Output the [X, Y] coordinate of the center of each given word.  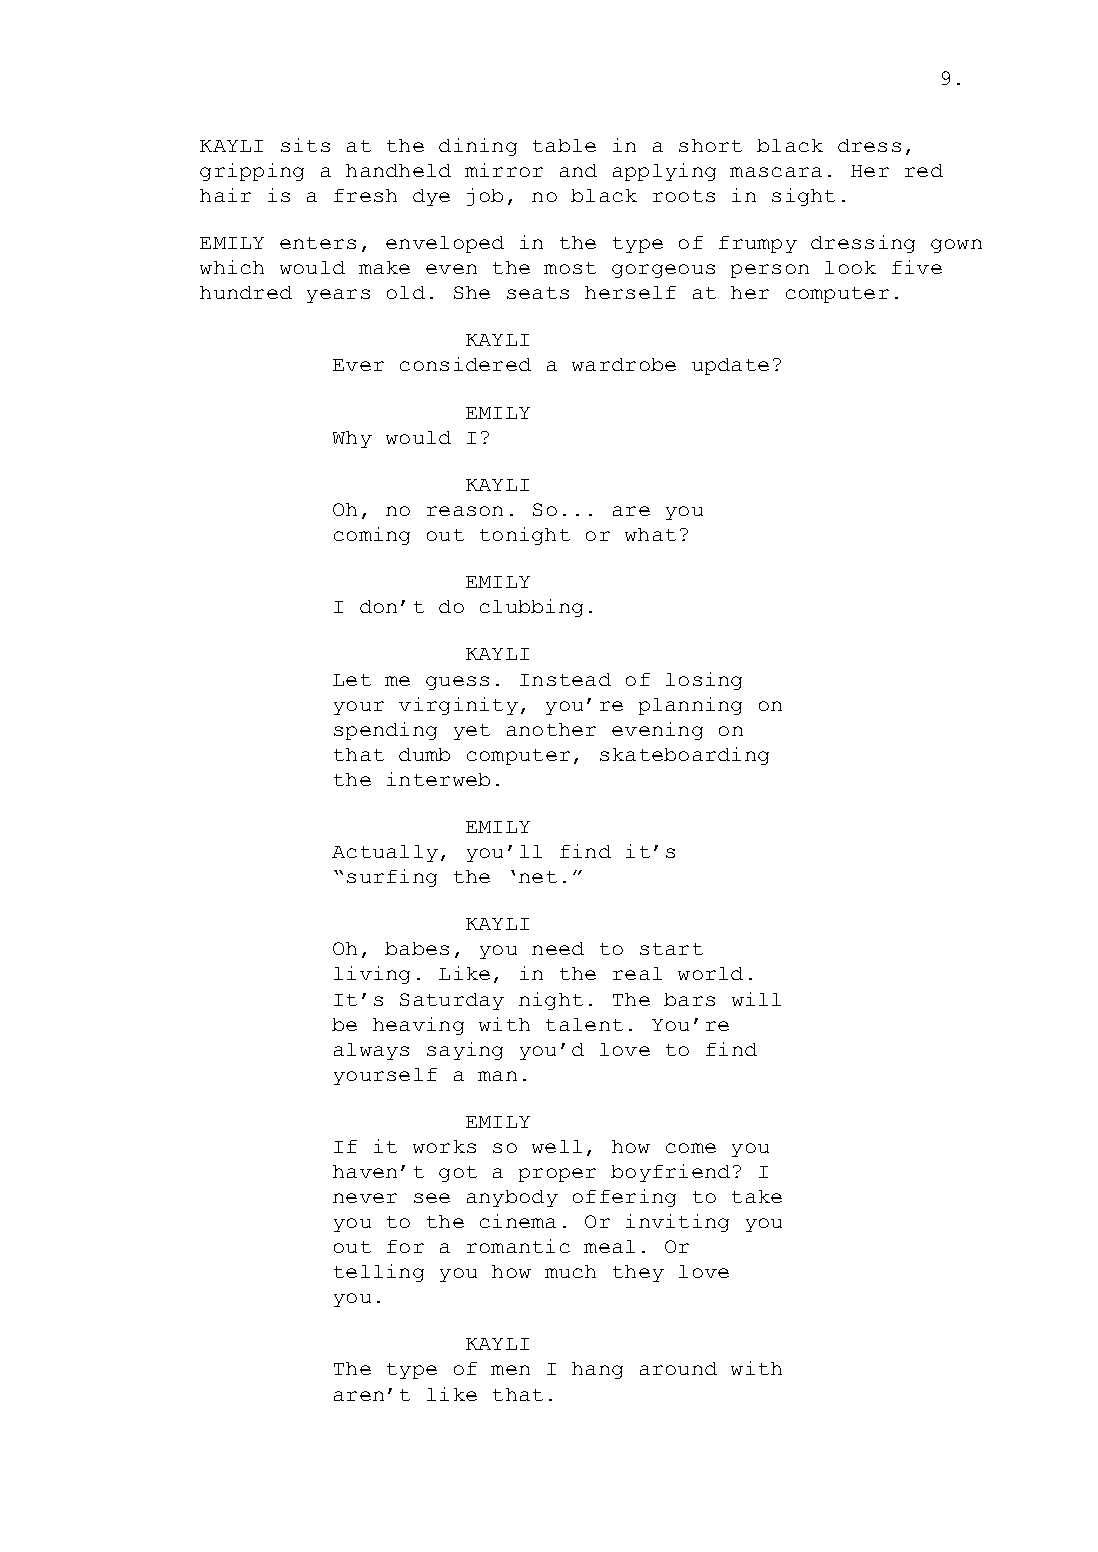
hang [597, 1370]
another [551, 729]
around [678, 1368]
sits [305, 145]
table [564, 145]
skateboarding [684, 756]
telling [379, 1273]
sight [803, 197]
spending [385, 731]
